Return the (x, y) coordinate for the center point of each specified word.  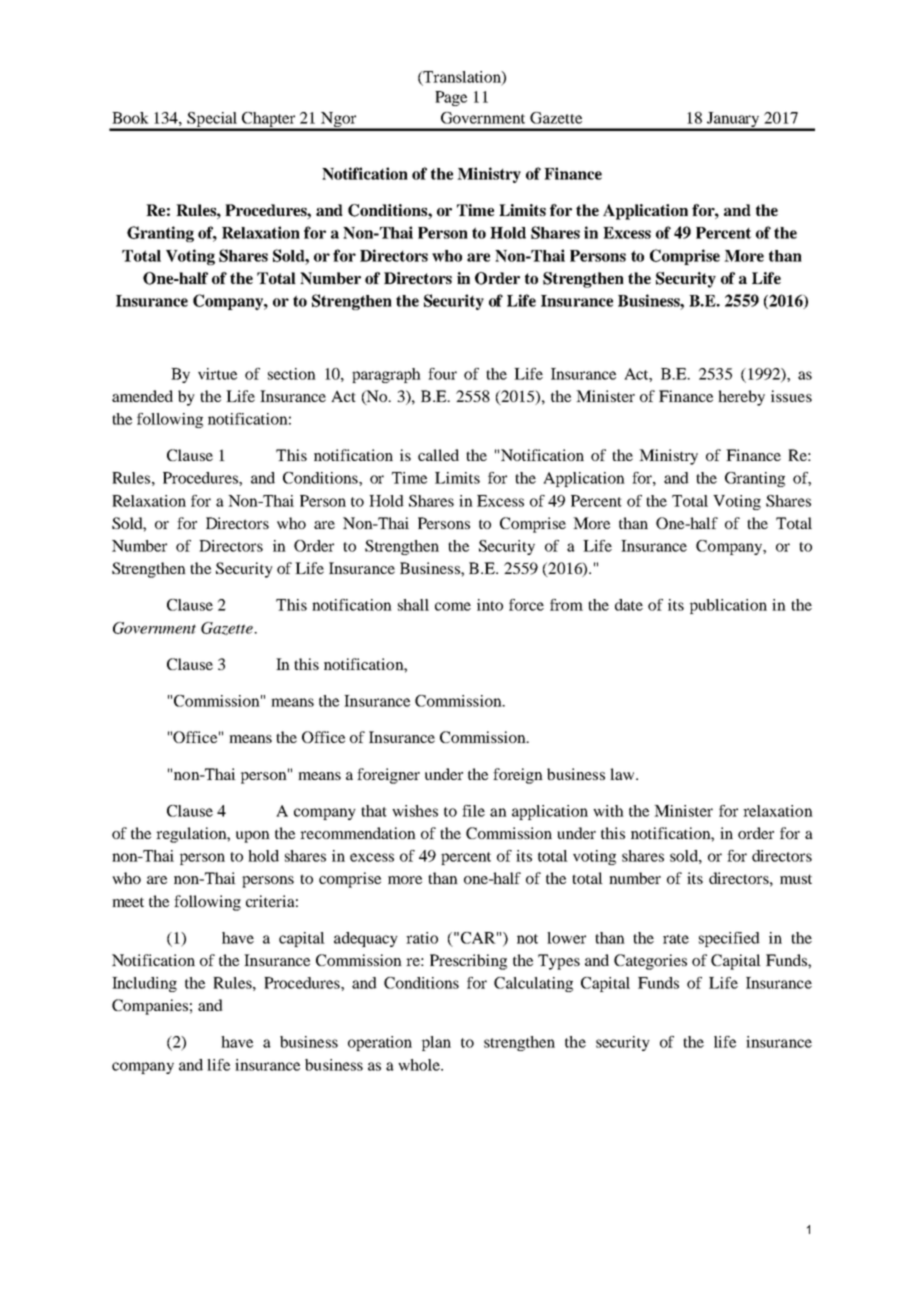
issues (791, 396)
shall (413, 605)
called (438, 455)
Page (451, 98)
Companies (150, 1007)
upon (253, 837)
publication (728, 606)
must (796, 879)
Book (130, 118)
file (473, 811)
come (453, 606)
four (442, 374)
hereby (741, 398)
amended (142, 396)
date (629, 605)
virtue (217, 374)
